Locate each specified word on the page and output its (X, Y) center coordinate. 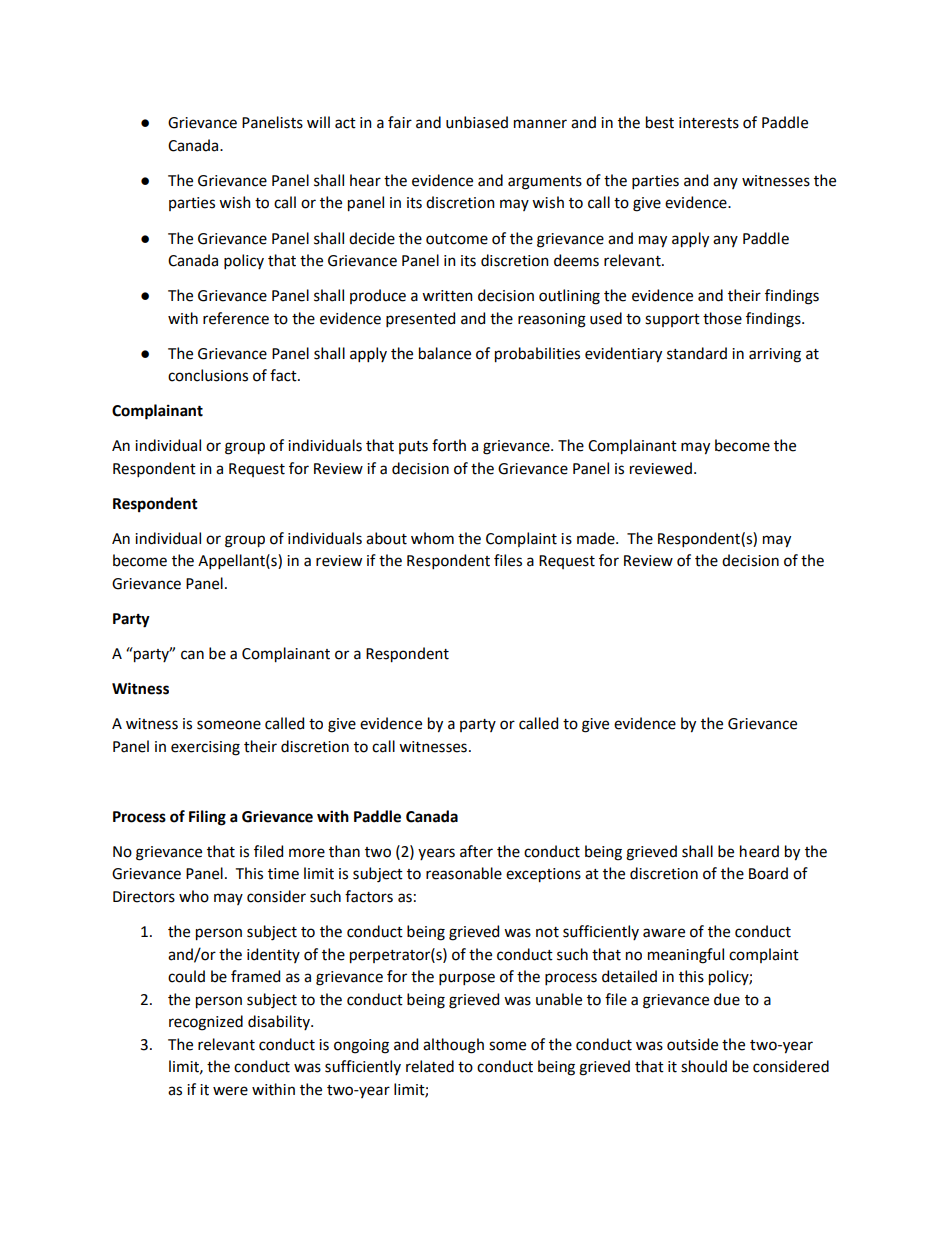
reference (236, 318)
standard (697, 353)
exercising (205, 748)
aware (664, 933)
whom (432, 538)
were (230, 1091)
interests (709, 123)
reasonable (464, 873)
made (597, 538)
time (283, 874)
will (318, 122)
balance (445, 353)
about (386, 538)
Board (768, 873)
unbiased (477, 122)
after (476, 851)
